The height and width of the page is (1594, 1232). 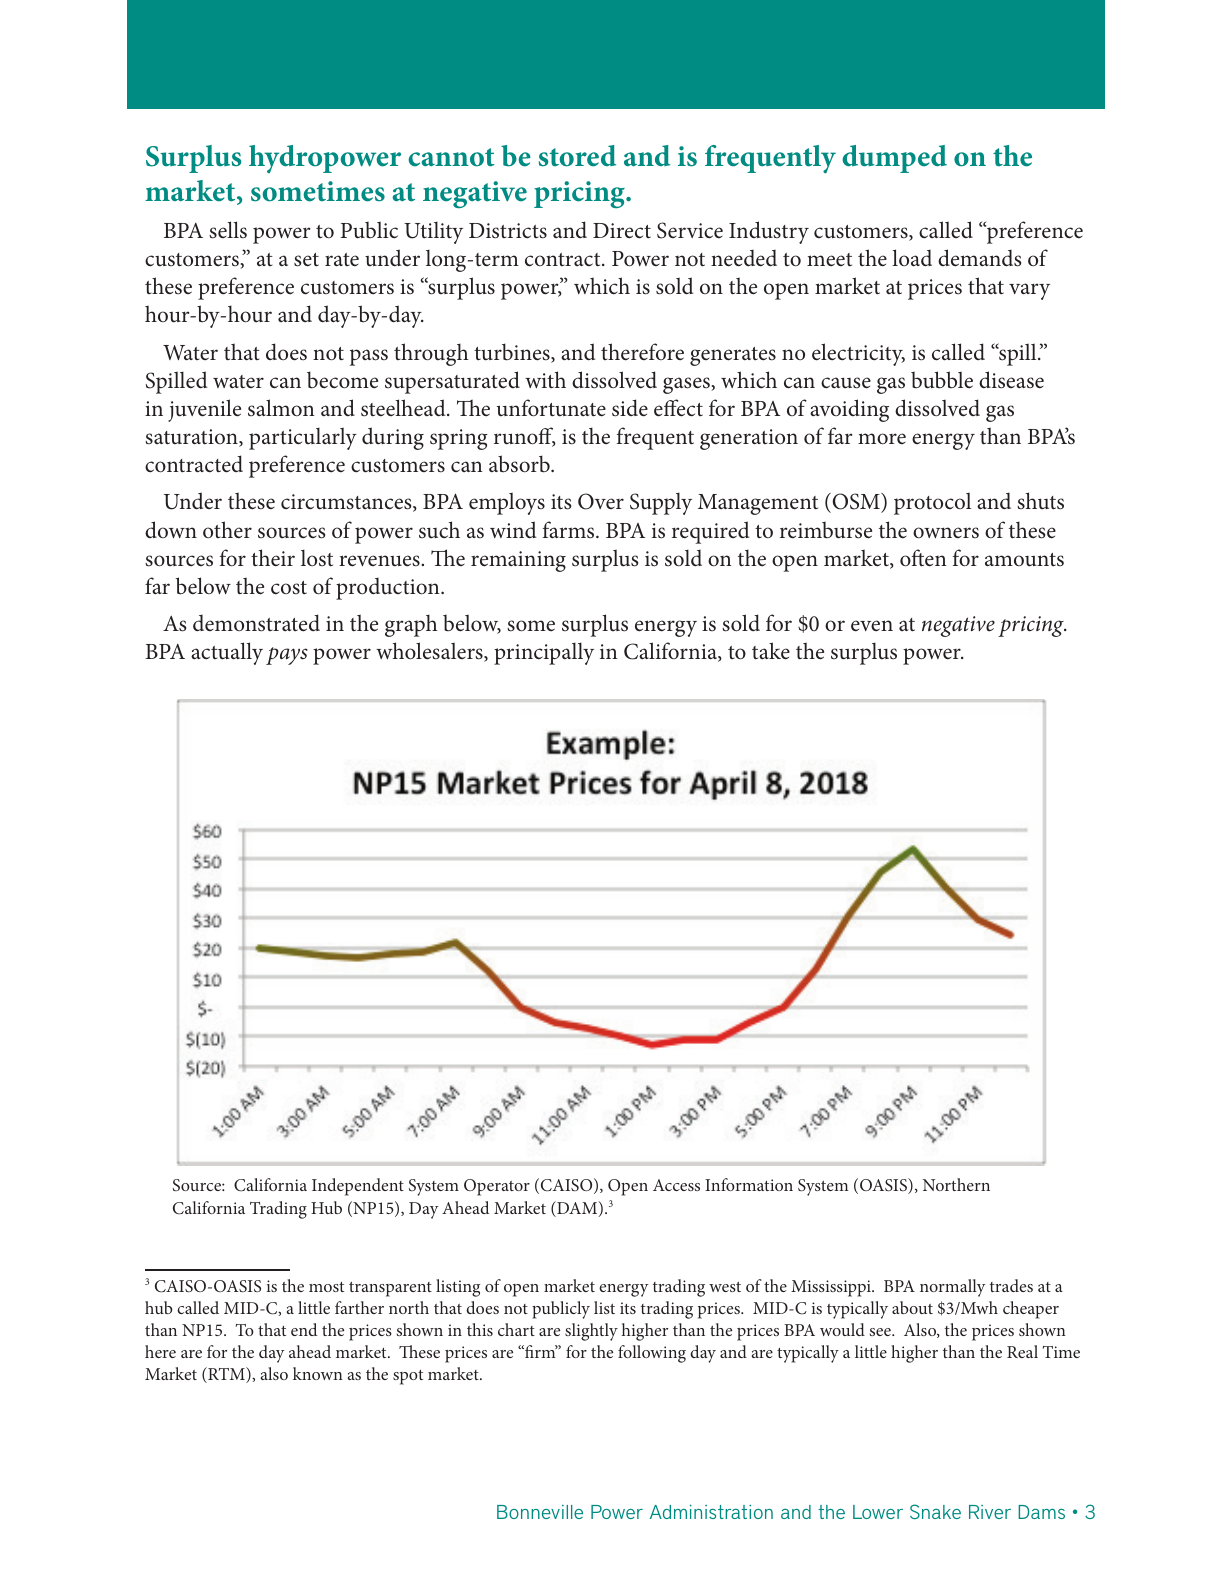 I want to click on other, so click(x=227, y=530).
